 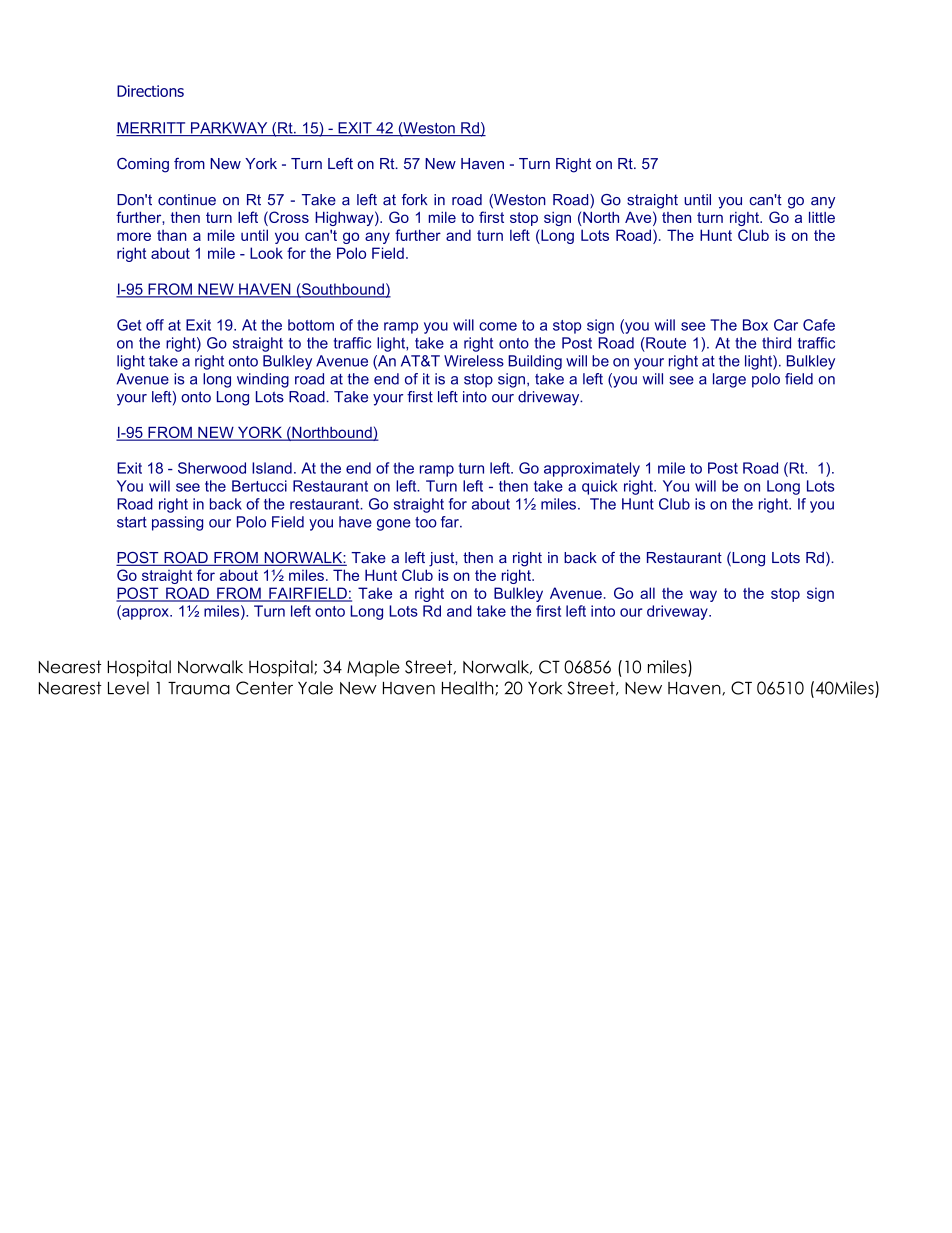 What do you see at coordinates (822, 217) in the page?
I see `little` at bounding box center [822, 217].
